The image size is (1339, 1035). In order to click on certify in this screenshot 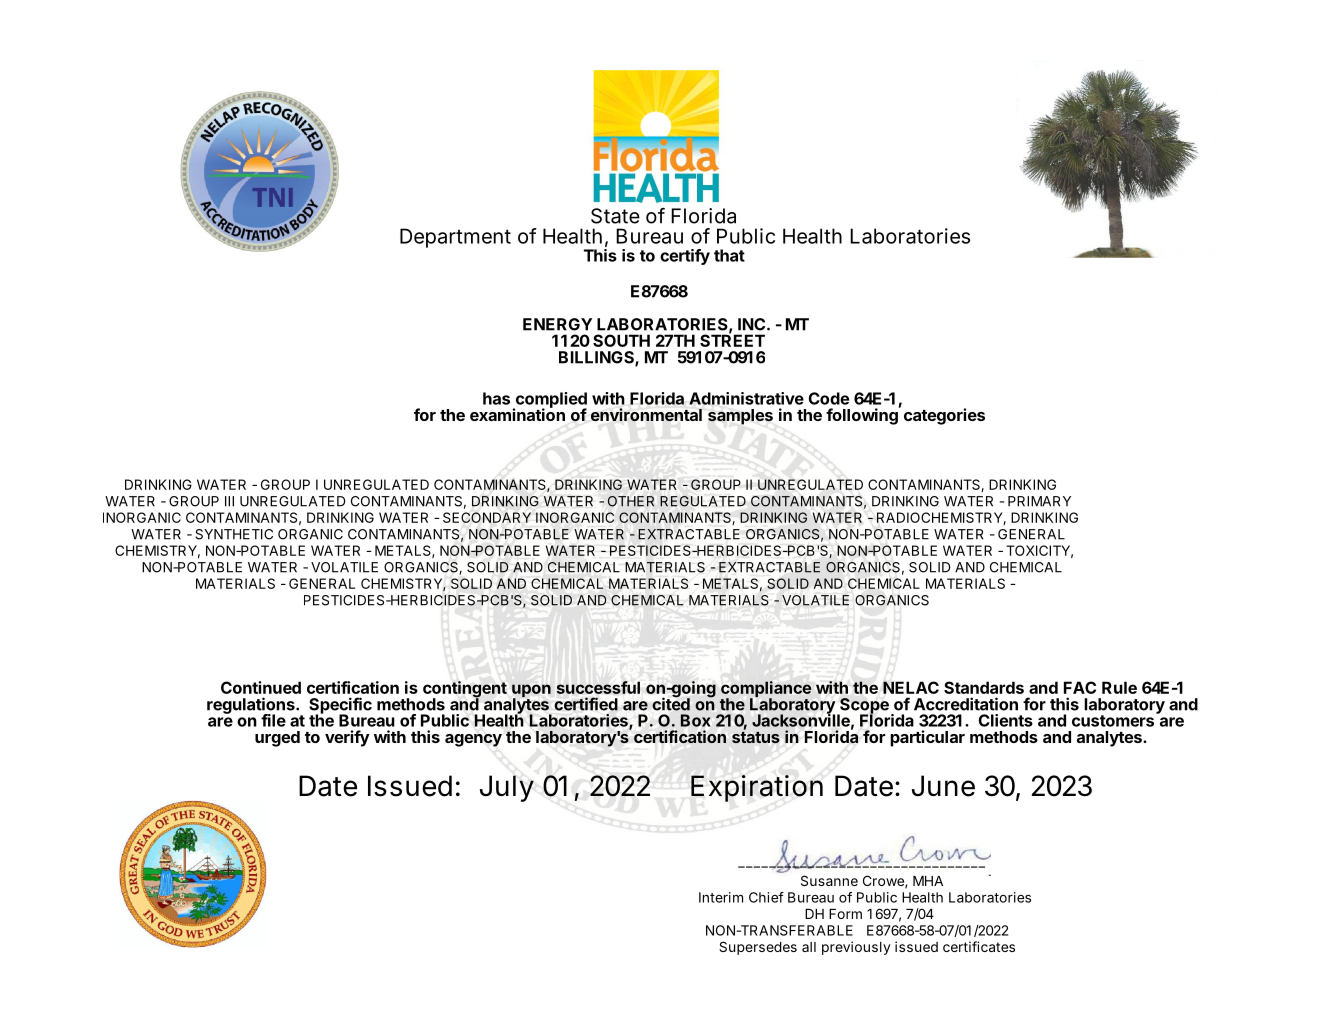, I will do `click(685, 257)`.
